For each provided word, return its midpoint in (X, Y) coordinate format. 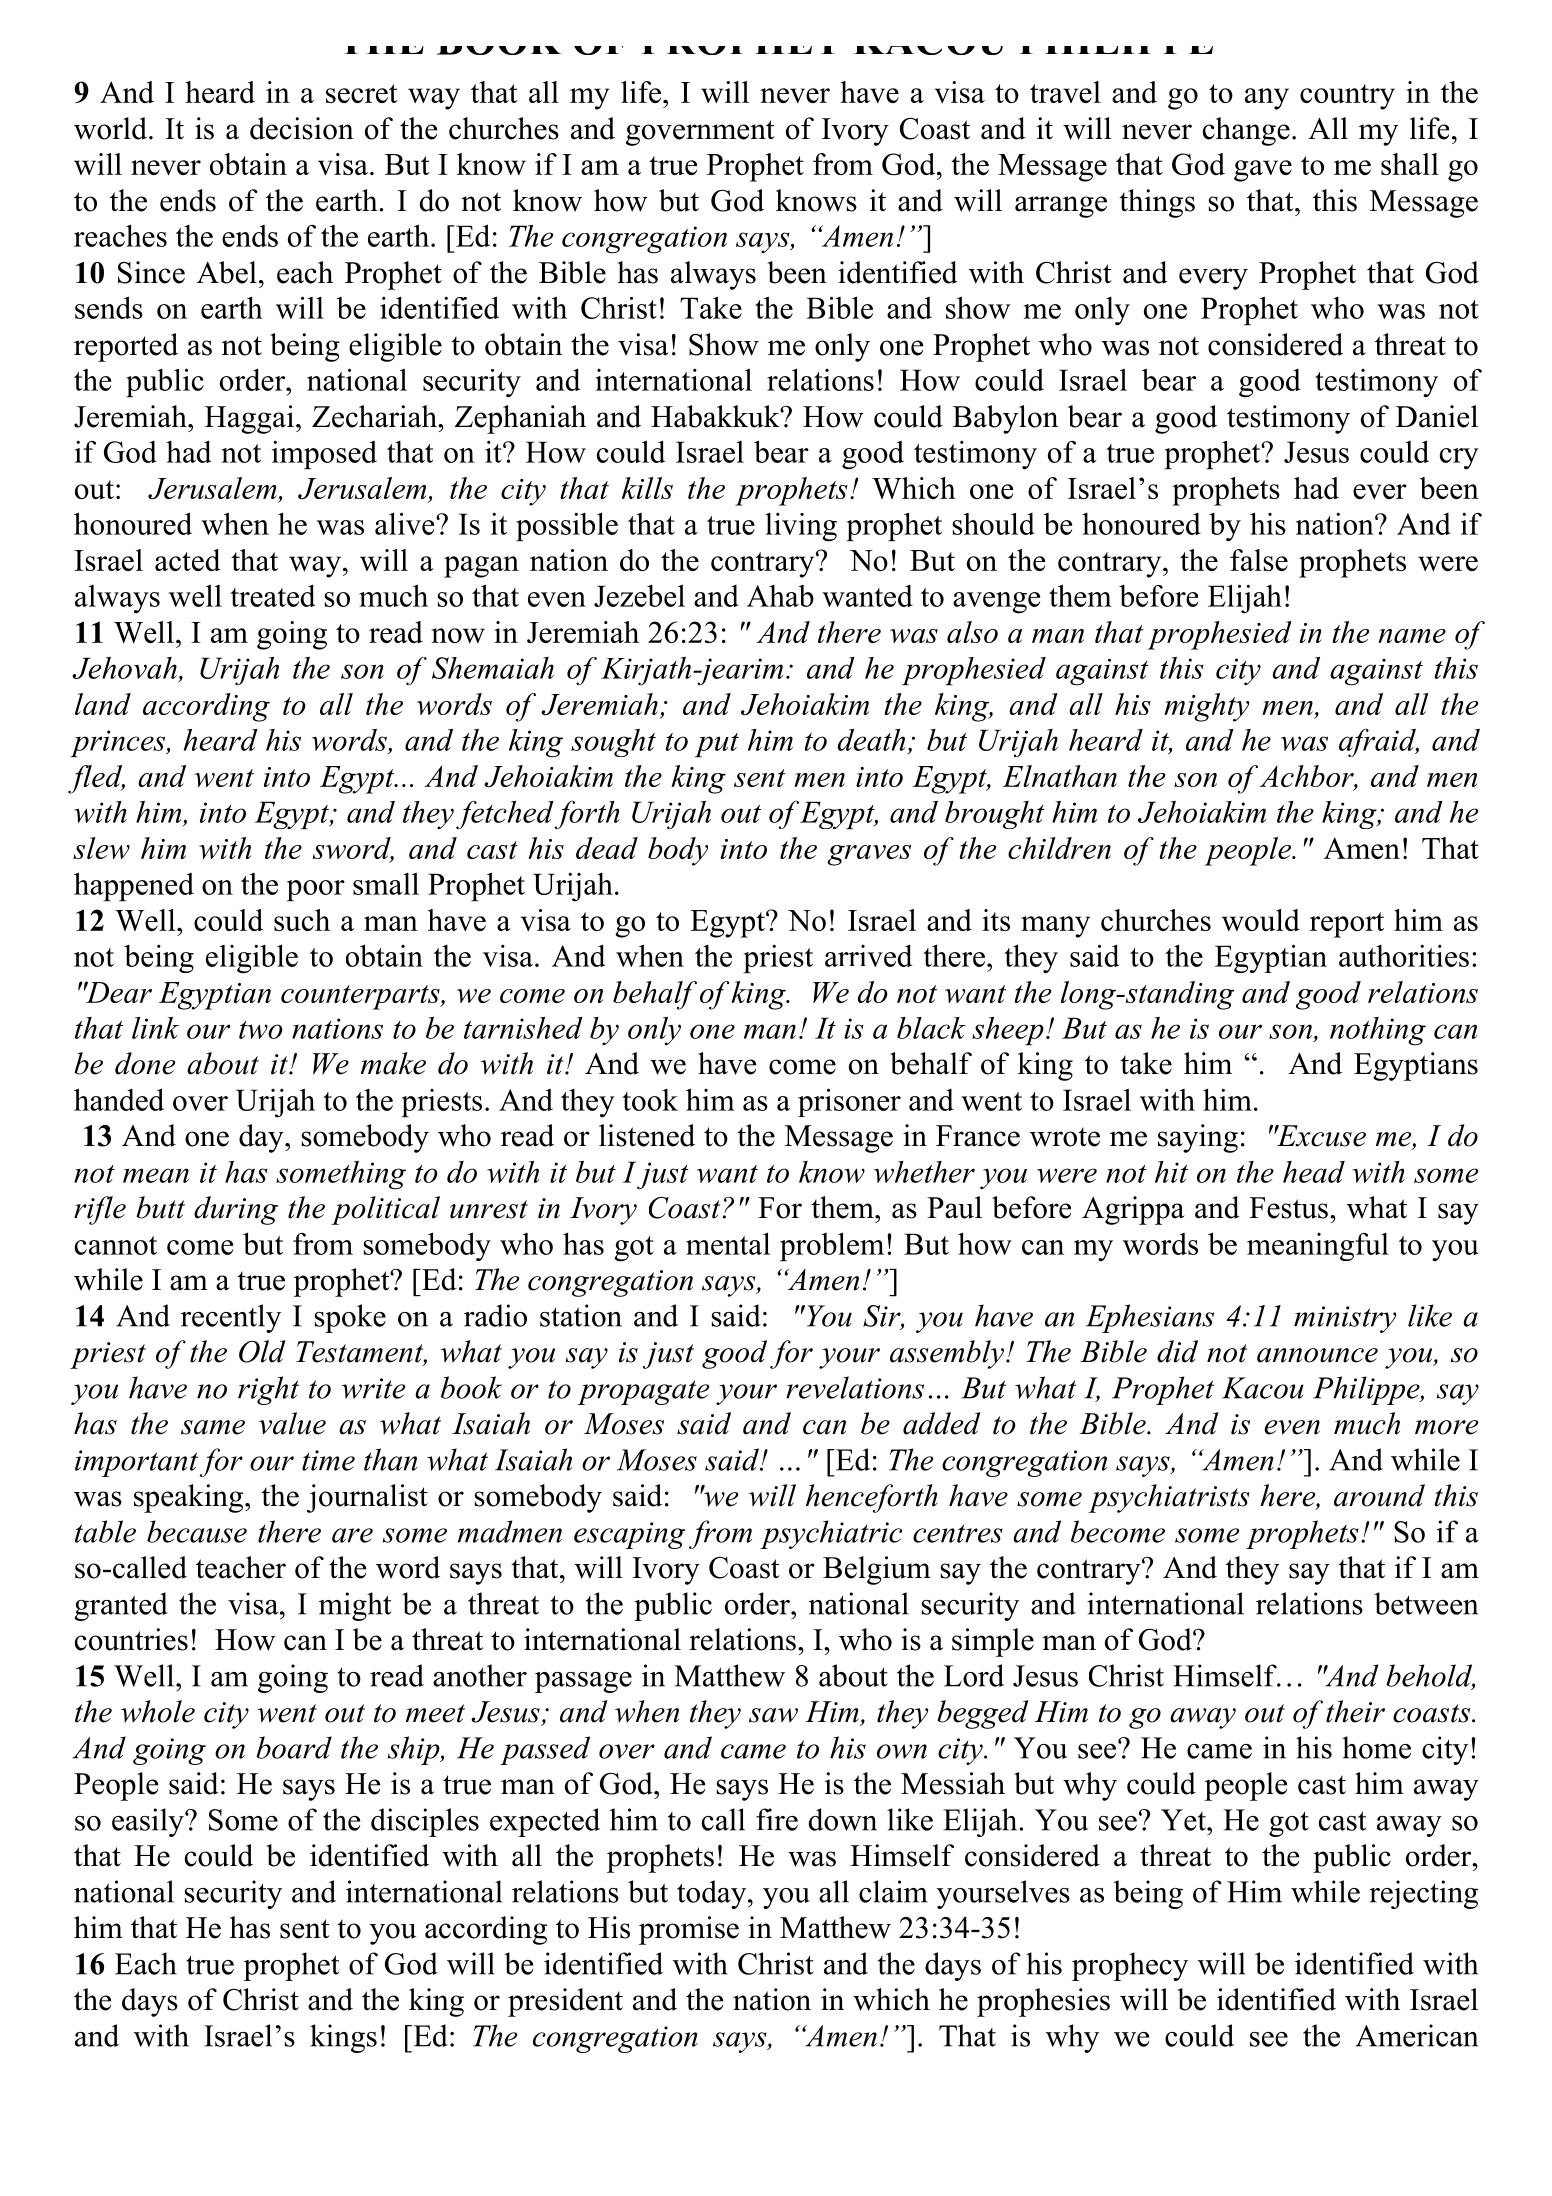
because (197, 1531)
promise (689, 1930)
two (261, 1030)
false (1259, 560)
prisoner (849, 1103)
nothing (1378, 1031)
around (1379, 1495)
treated (272, 595)
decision (302, 128)
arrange (1061, 207)
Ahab (780, 596)
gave (1263, 171)
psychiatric (831, 1534)
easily (149, 1822)
